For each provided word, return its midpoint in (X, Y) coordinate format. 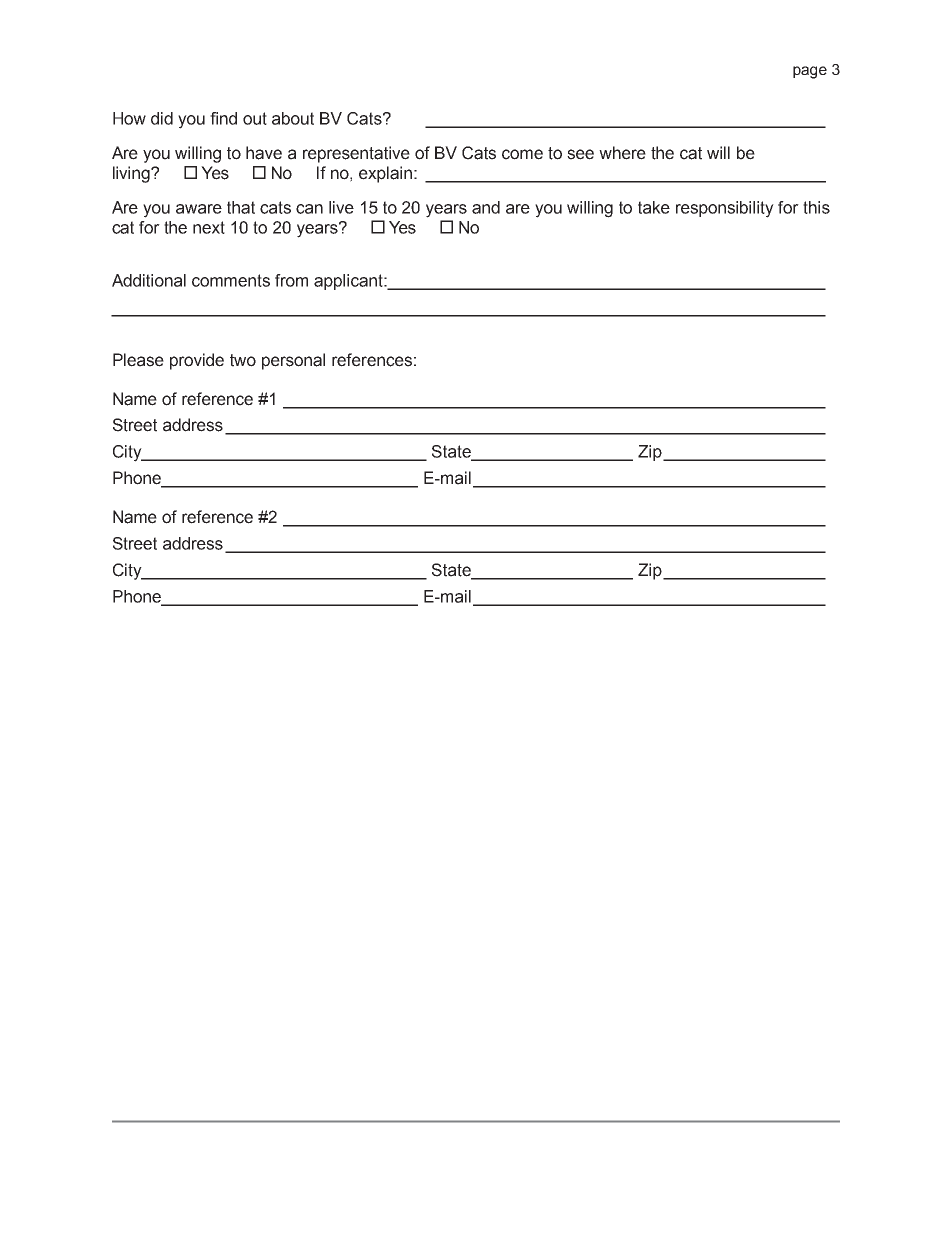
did (162, 118)
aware (199, 209)
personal (293, 361)
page (810, 72)
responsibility (725, 209)
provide (197, 361)
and (486, 207)
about (293, 118)
